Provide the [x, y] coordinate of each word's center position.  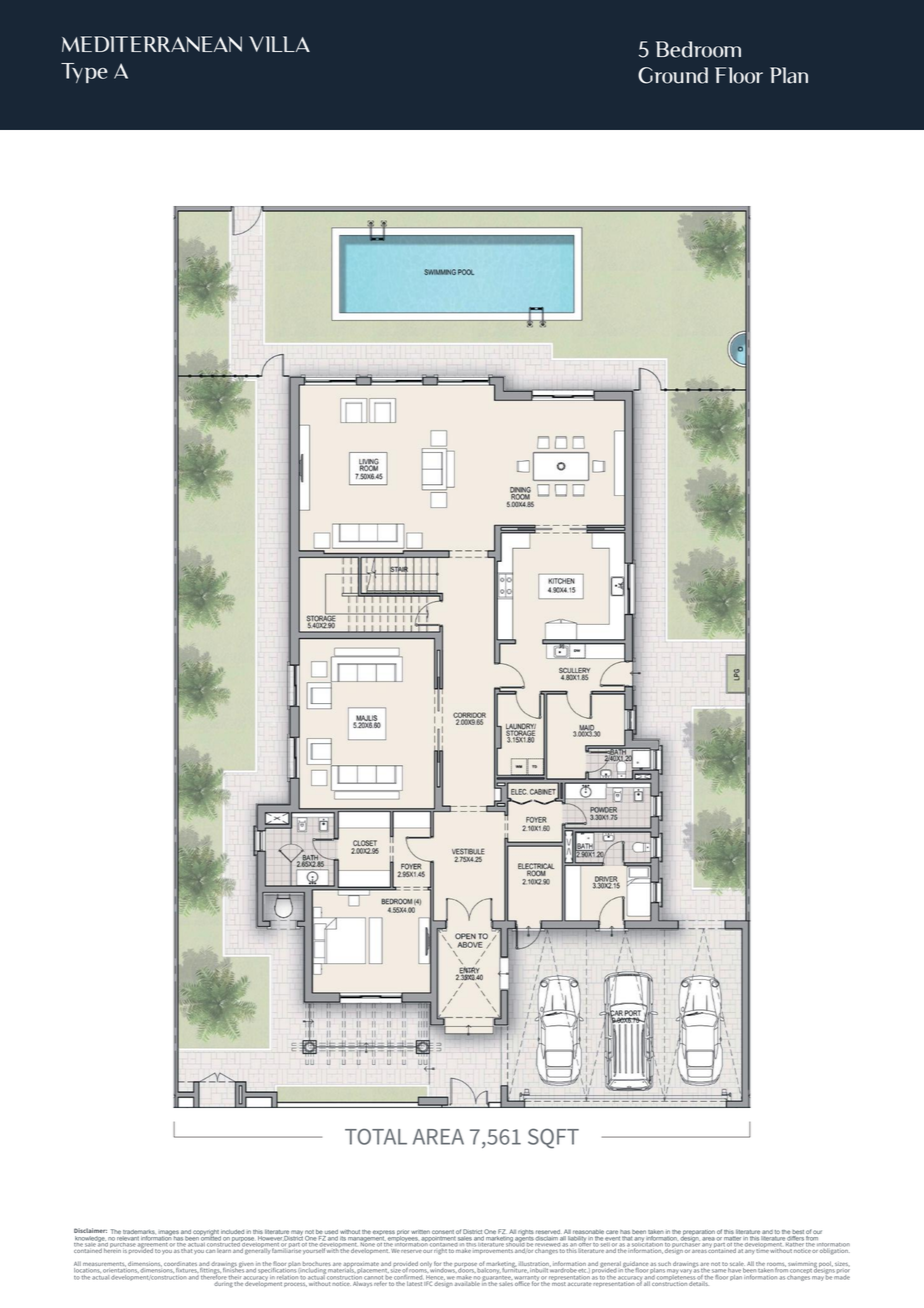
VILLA [279, 44]
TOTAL [376, 1136]
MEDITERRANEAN [152, 44]
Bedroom [698, 49]
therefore [213, 1275]
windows [442, 1269]
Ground [673, 75]
